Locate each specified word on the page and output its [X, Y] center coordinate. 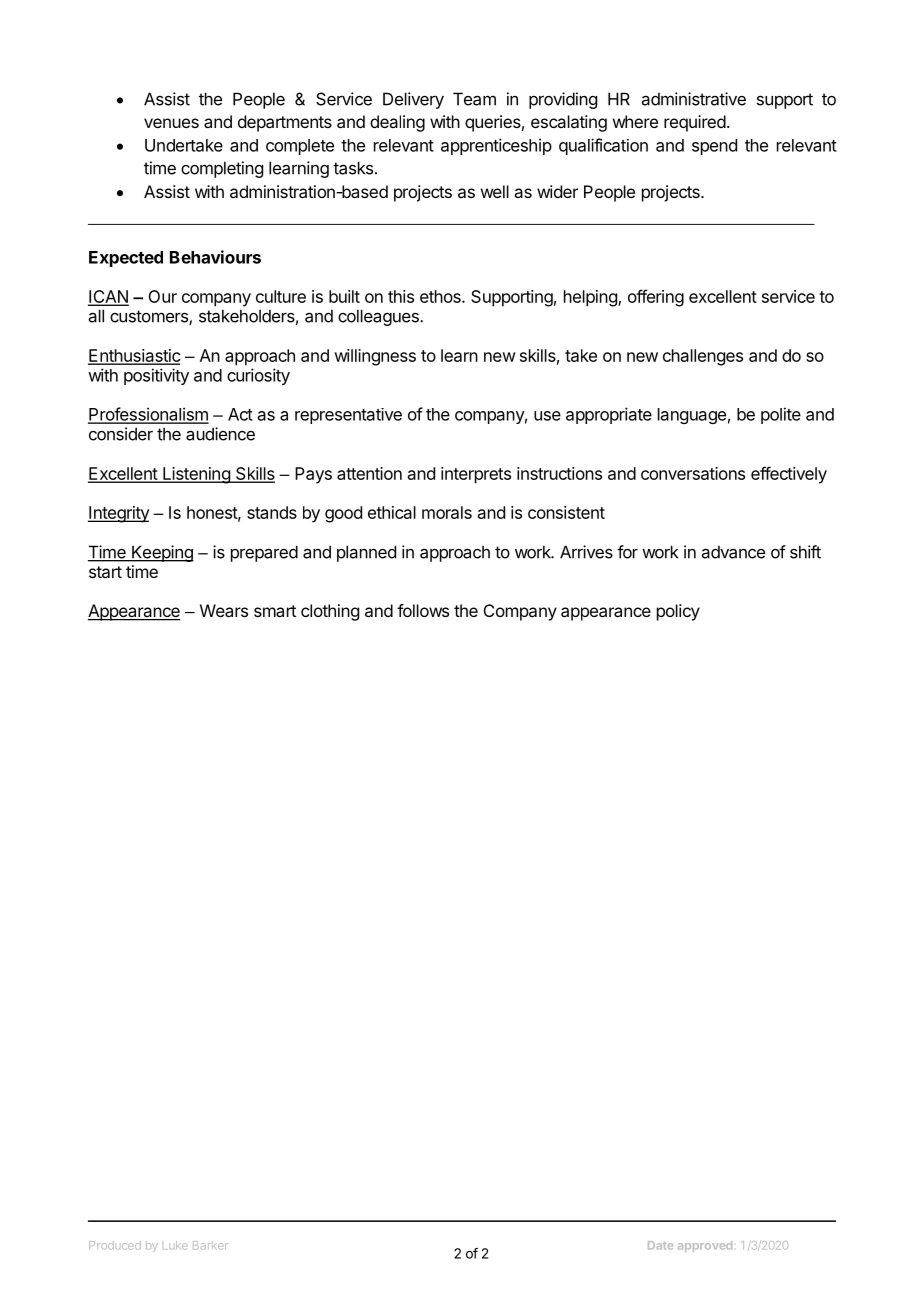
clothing [330, 612]
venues [171, 123]
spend [714, 147]
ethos [441, 296]
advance [733, 552]
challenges [703, 357]
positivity [156, 376]
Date [660, 1245]
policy [678, 612]
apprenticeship [496, 146]
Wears [224, 610]
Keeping [162, 553]
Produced [115, 1245]
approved [705, 1246]
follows [423, 610]
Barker [210, 1245]
